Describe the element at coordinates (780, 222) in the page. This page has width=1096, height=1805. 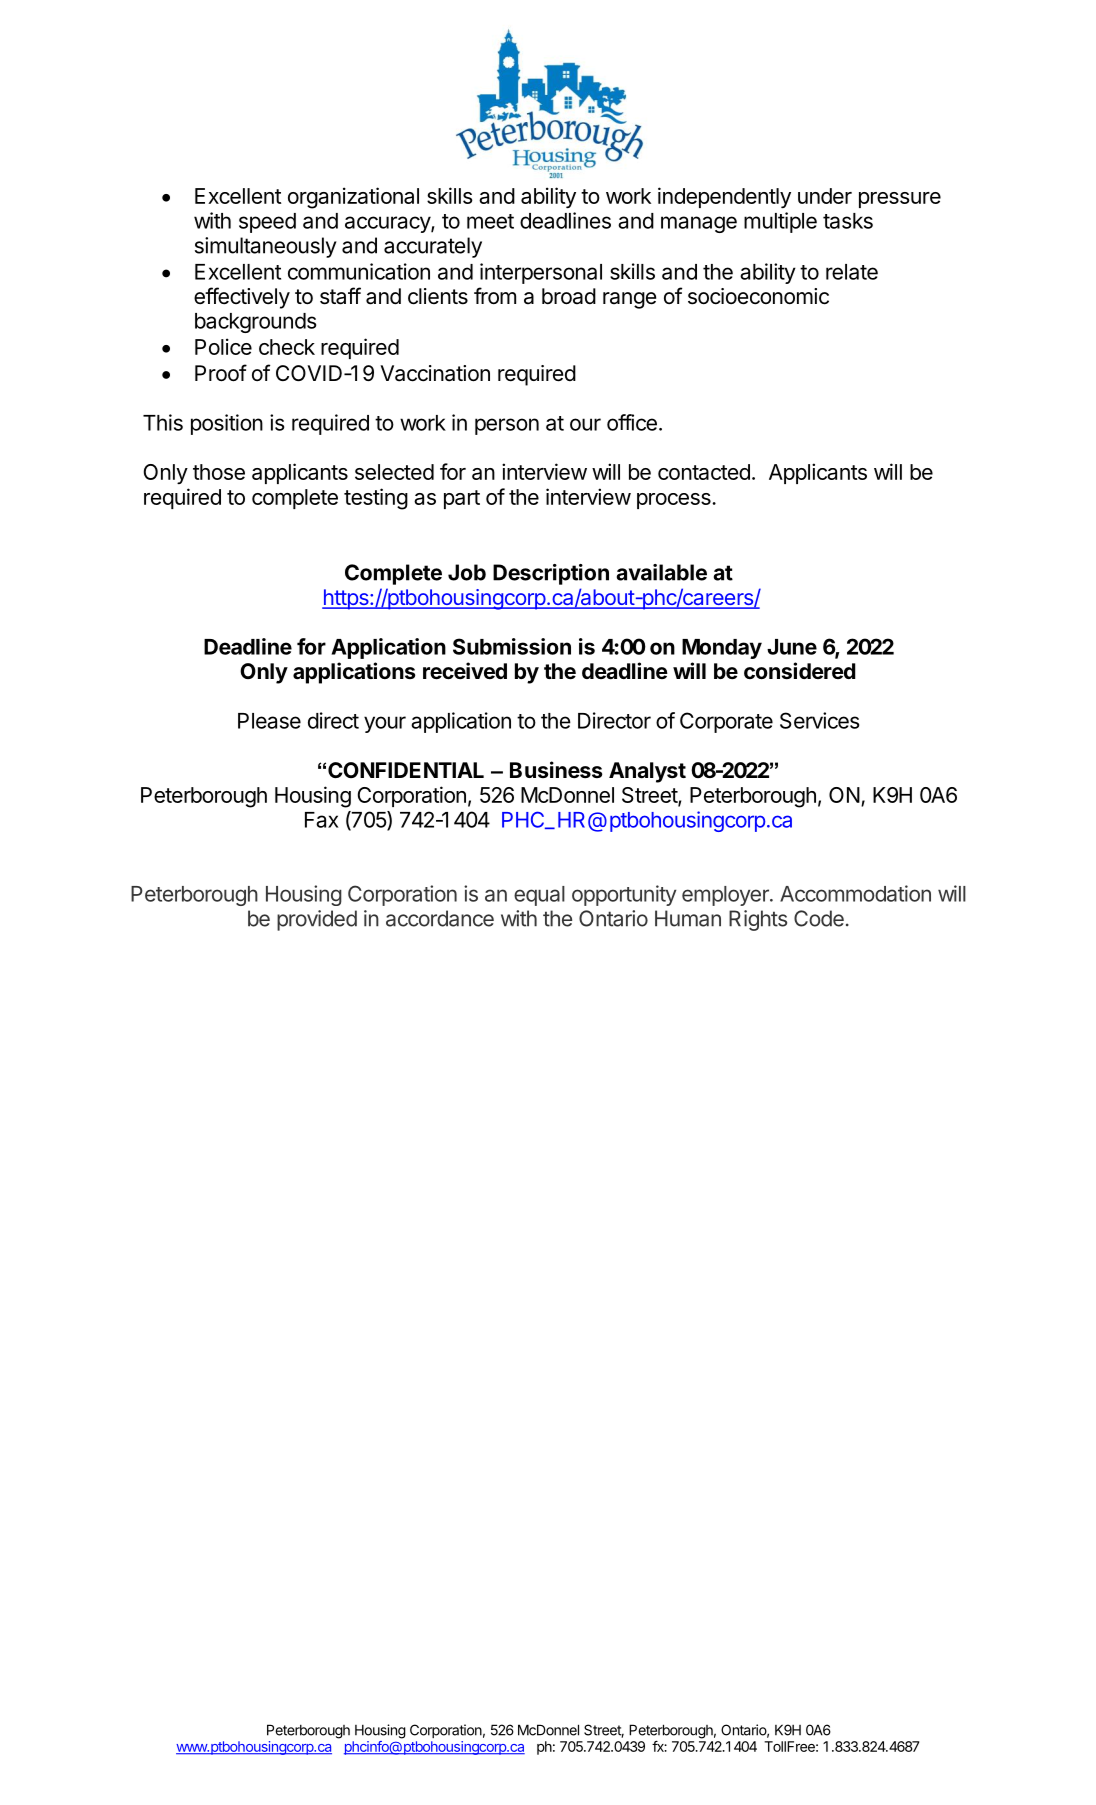
I see `multiple` at that location.
